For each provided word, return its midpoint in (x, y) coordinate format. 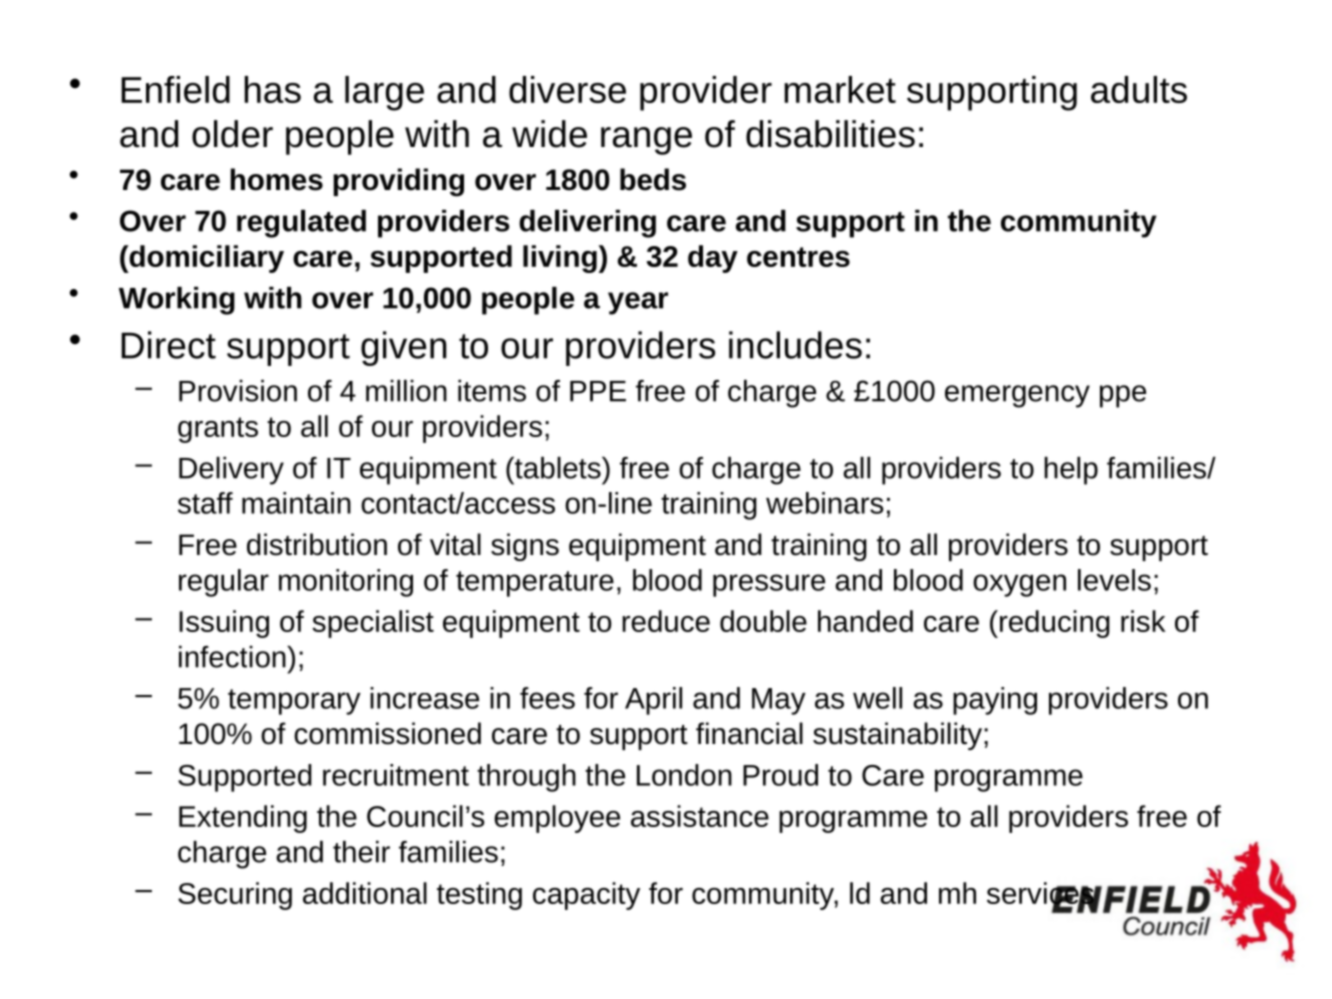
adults (1139, 89)
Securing (235, 896)
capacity (586, 896)
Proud (780, 775)
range (646, 141)
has (273, 89)
